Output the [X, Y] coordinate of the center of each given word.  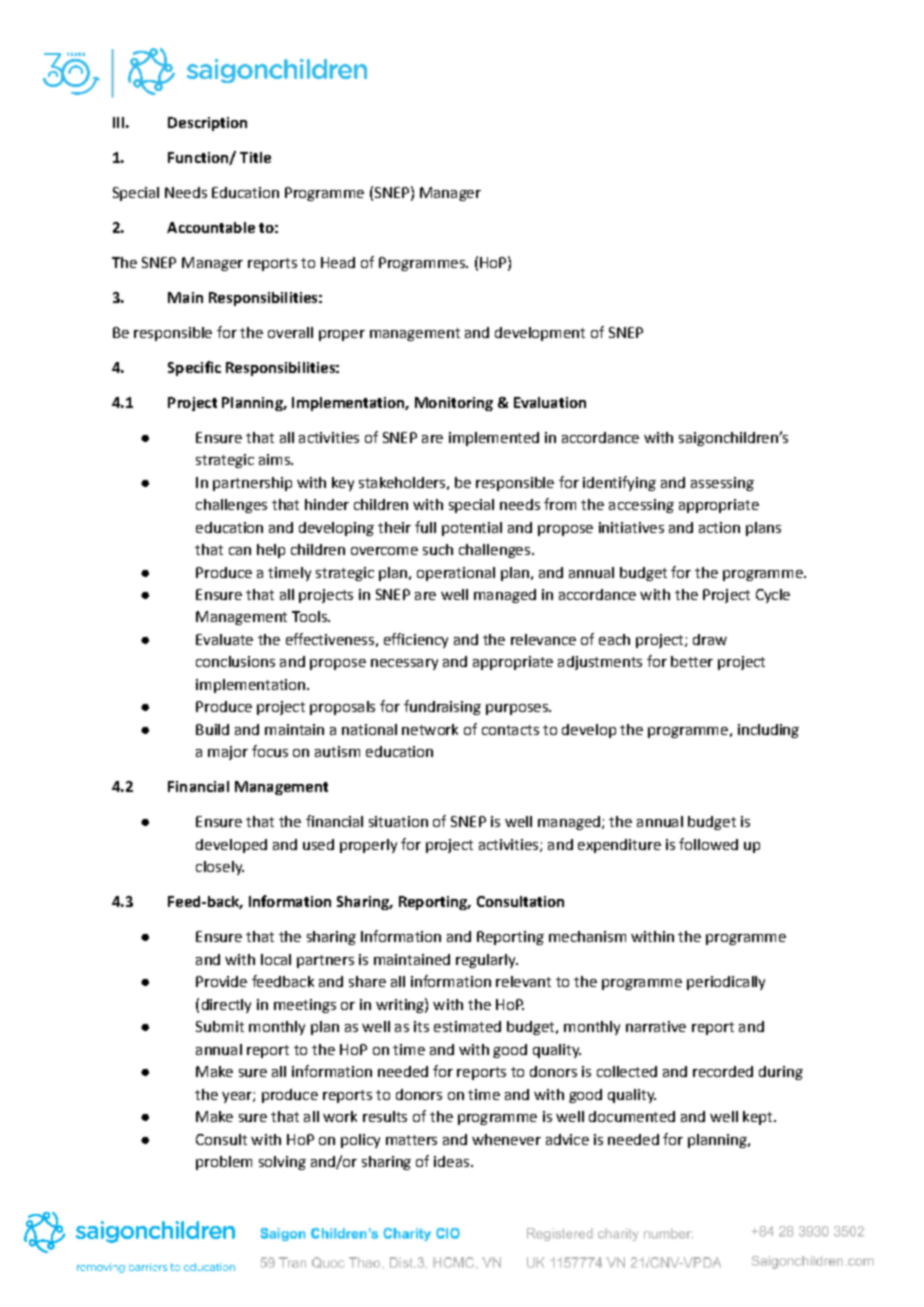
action [719, 527]
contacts [510, 730]
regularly [487, 961]
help [271, 551]
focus [270, 751]
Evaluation [550, 402]
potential [472, 529]
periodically [726, 983]
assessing [722, 484]
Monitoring [454, 404]
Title [255, 157]
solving [282, 1163]
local [276, 959]
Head [338, 262]
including [768, 731]
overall [290, 332]
